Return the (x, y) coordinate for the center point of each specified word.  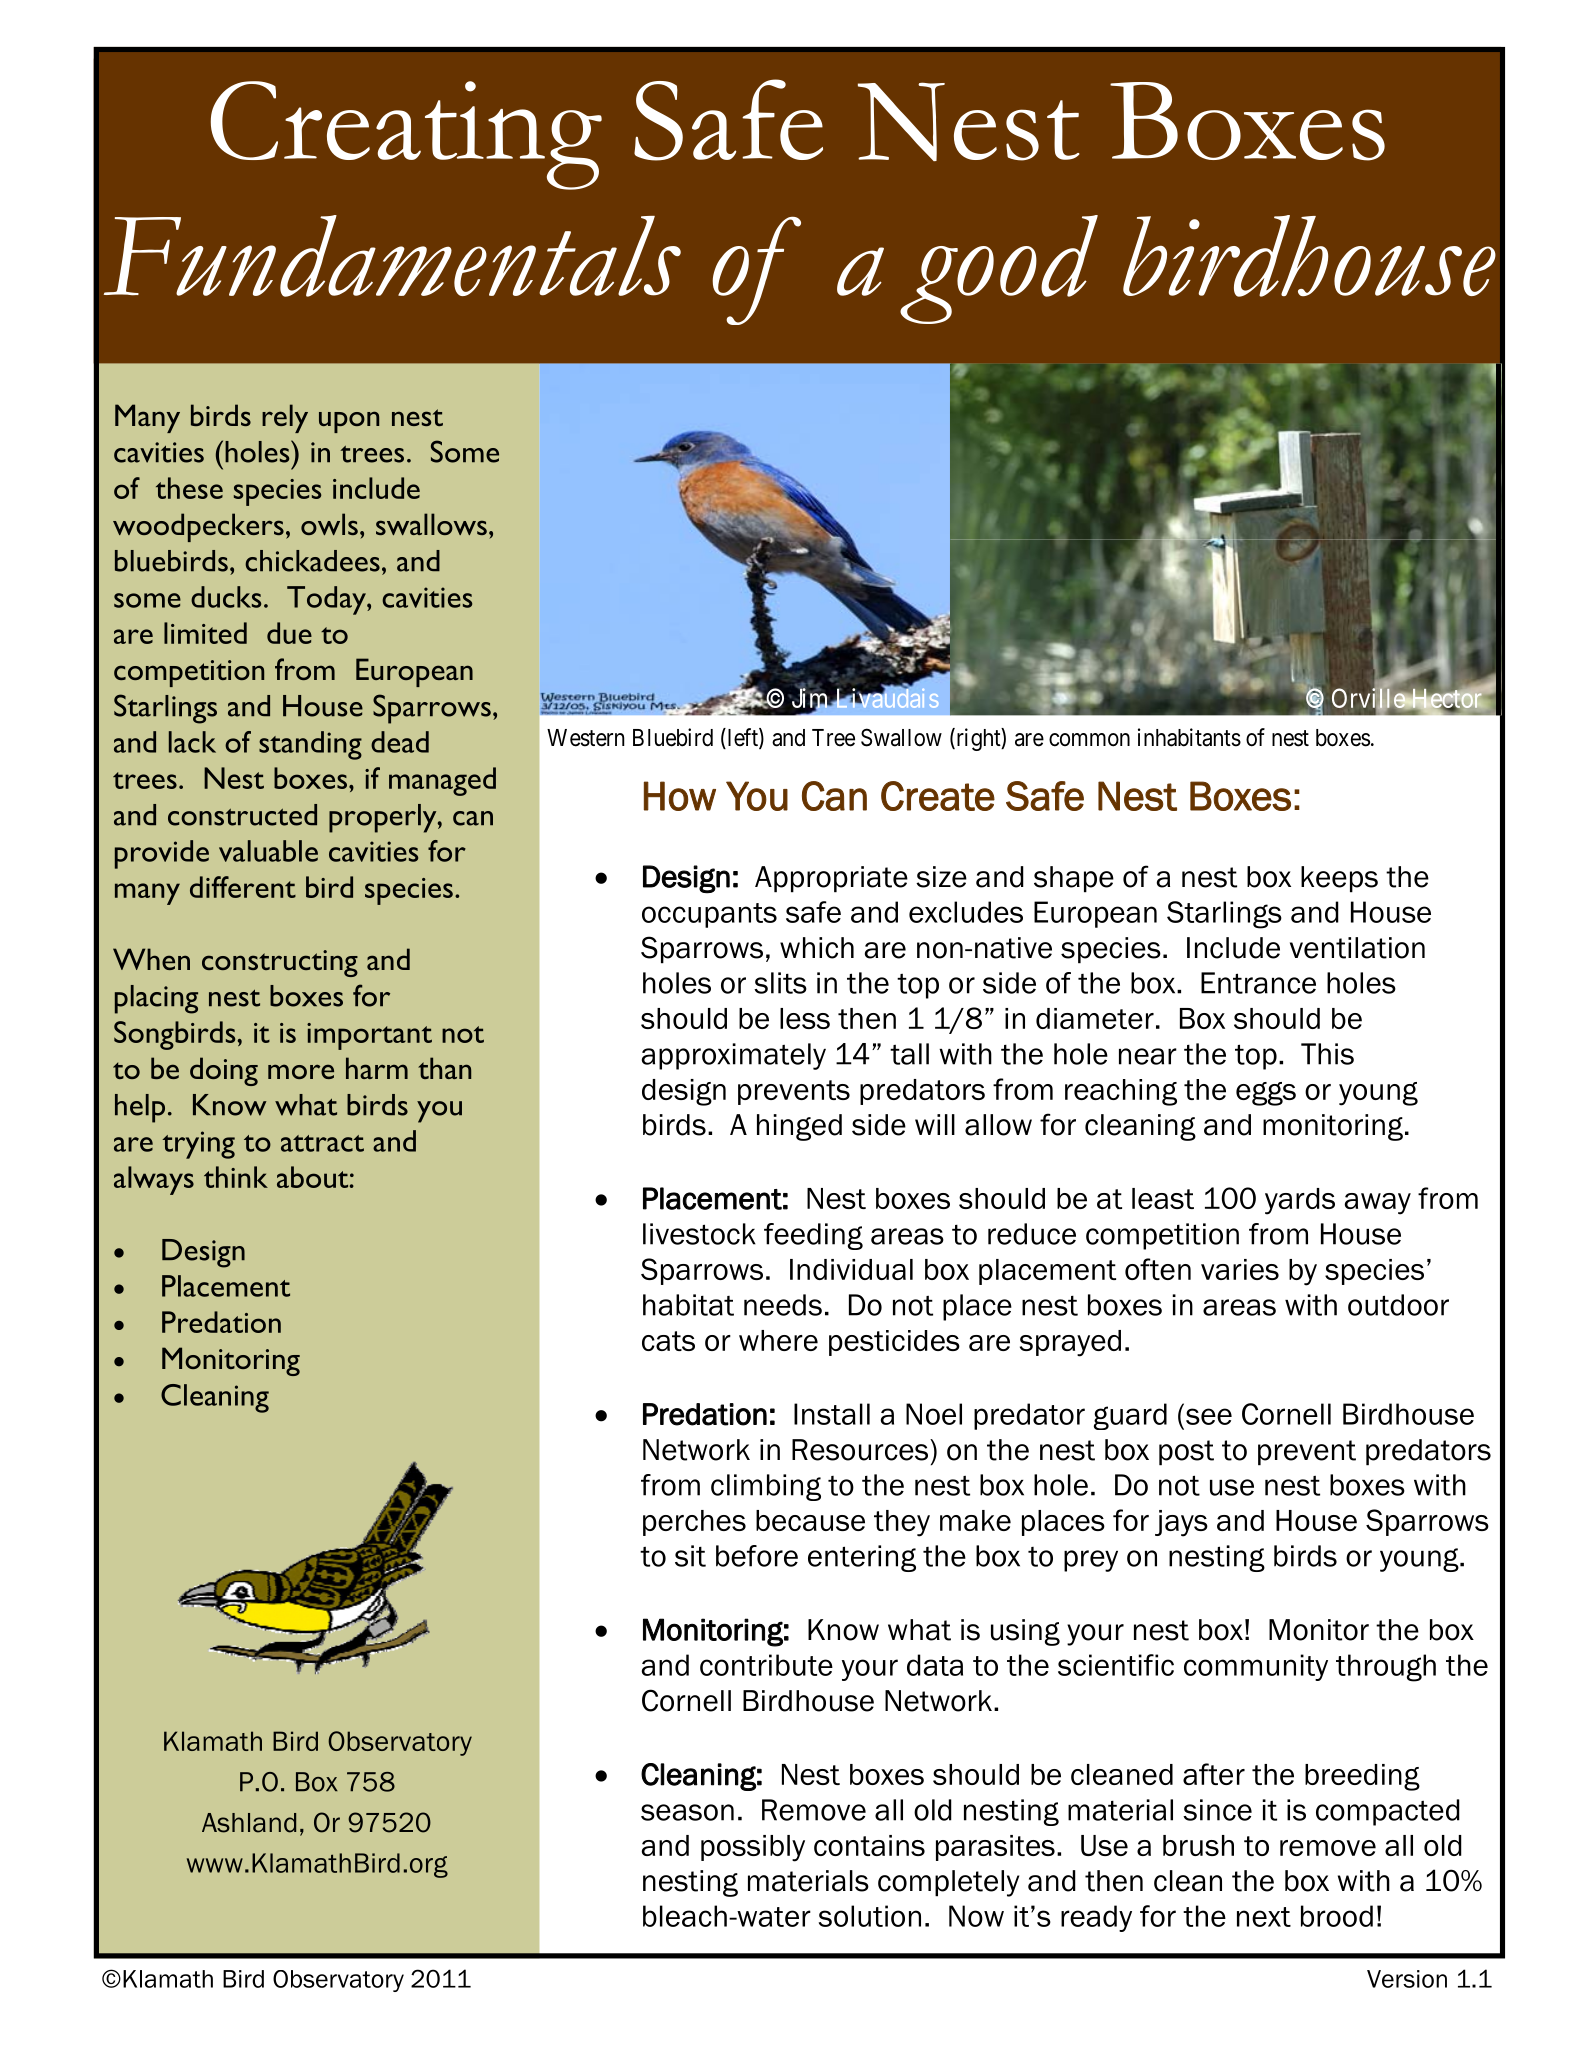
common (1089, 740)
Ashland (249, 1823)
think (236, 1177)
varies (1240, 1269)
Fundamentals (392, 256)
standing (310, 745)
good (999, 269)
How (680, 796)
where (778, 1340)
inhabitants (1189, 737)
